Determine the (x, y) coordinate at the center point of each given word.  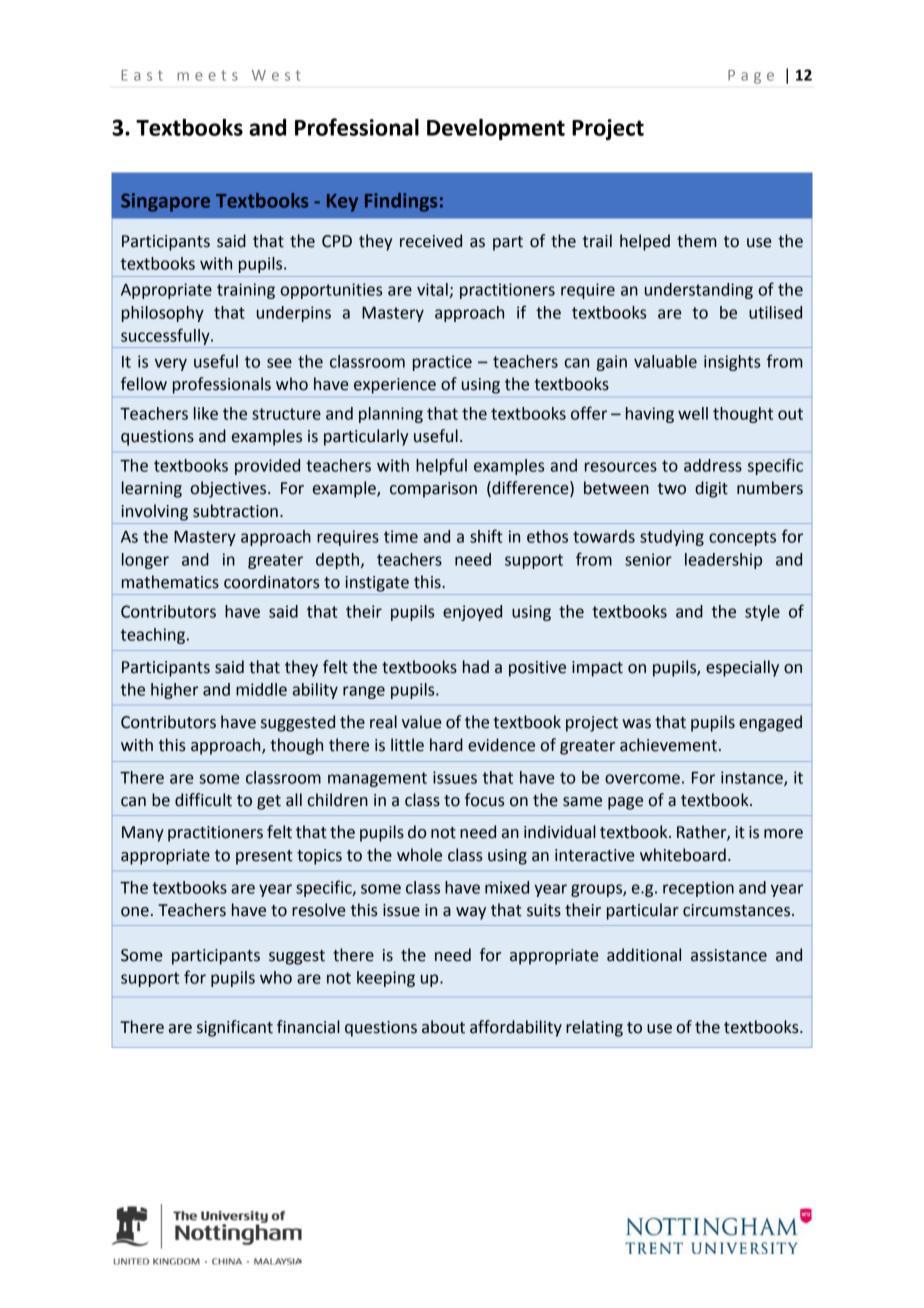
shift (486, 536)
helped (645, 242)
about (443, 1027)
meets (207, 75)
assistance (729, 955)
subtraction (235, 511)
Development (496, 129)
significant (235, 1028)
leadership (723, 561)
